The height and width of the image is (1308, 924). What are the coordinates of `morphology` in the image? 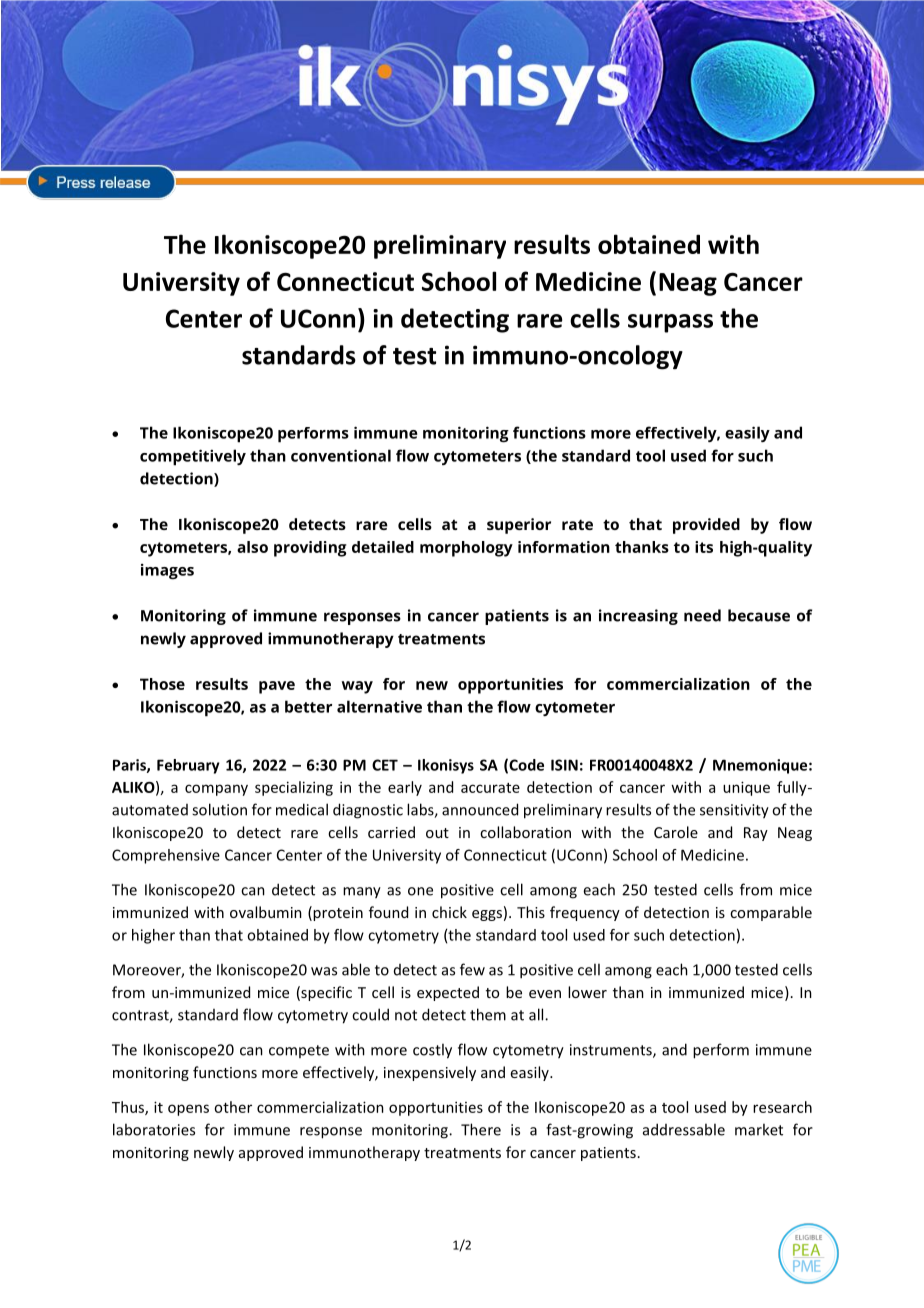 It's located at (466, 549).
